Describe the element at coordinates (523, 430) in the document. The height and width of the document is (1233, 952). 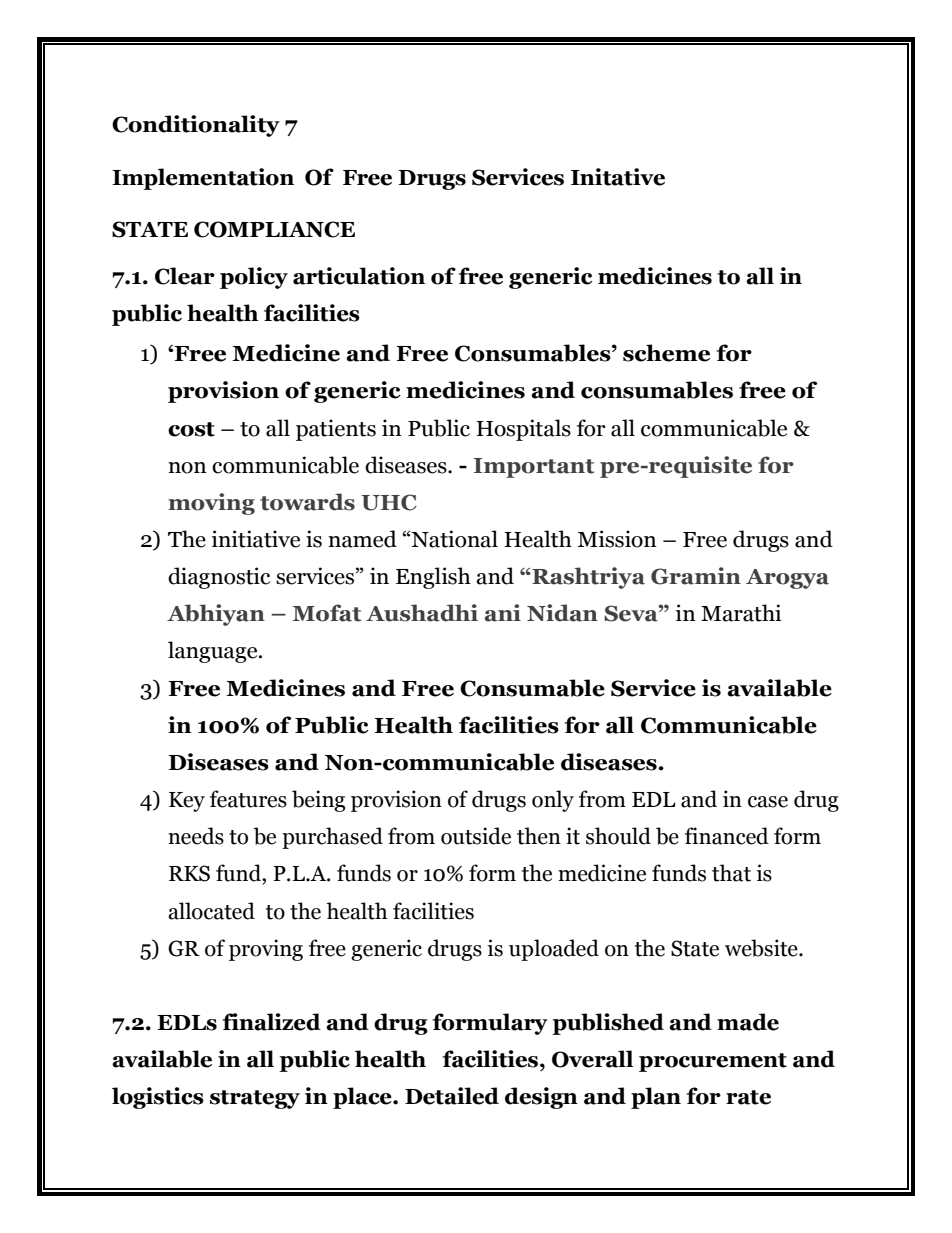
I see `Hospitals` at that location.
